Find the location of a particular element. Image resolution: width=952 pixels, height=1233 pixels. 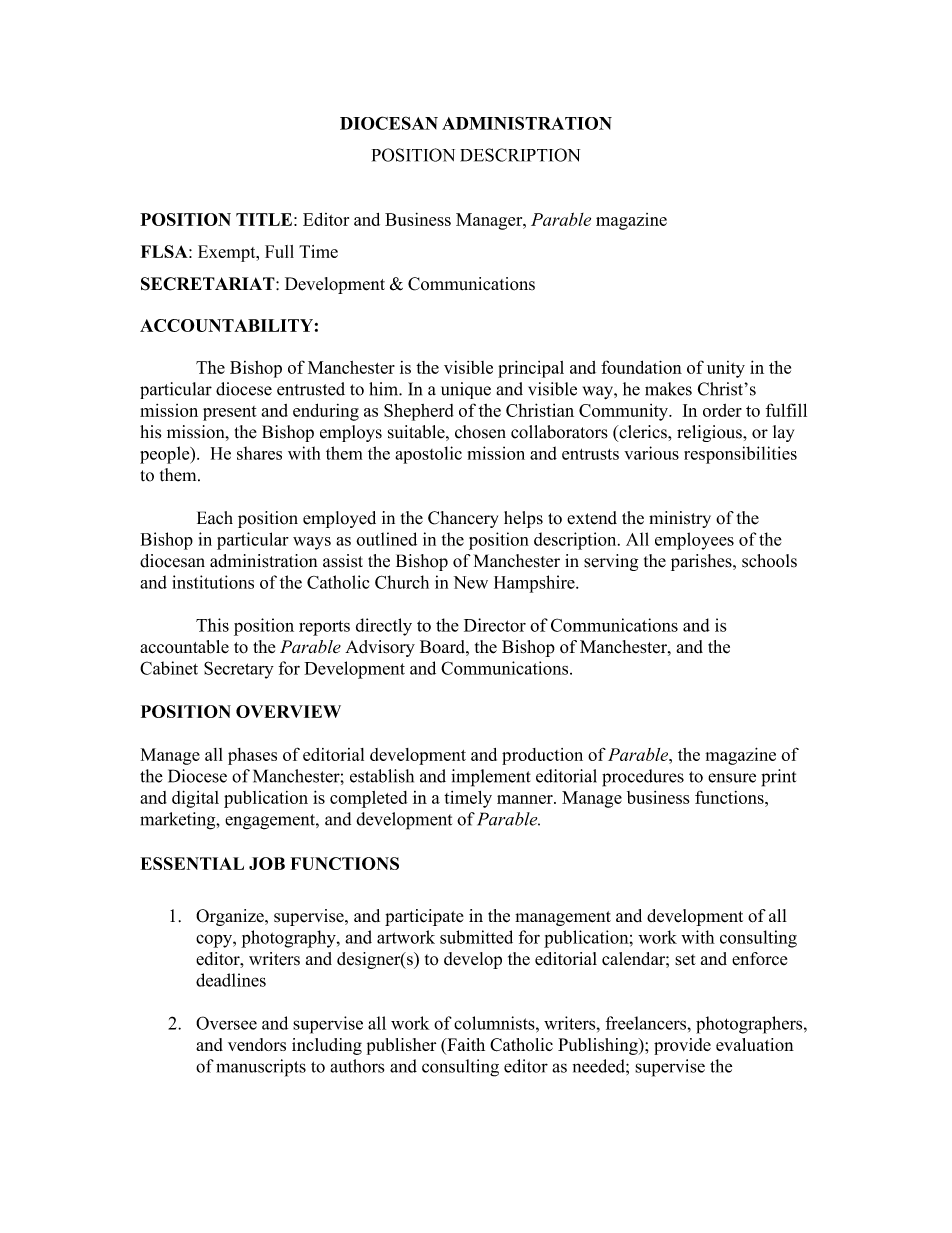

foundation is located at coordinates (641, 367).
